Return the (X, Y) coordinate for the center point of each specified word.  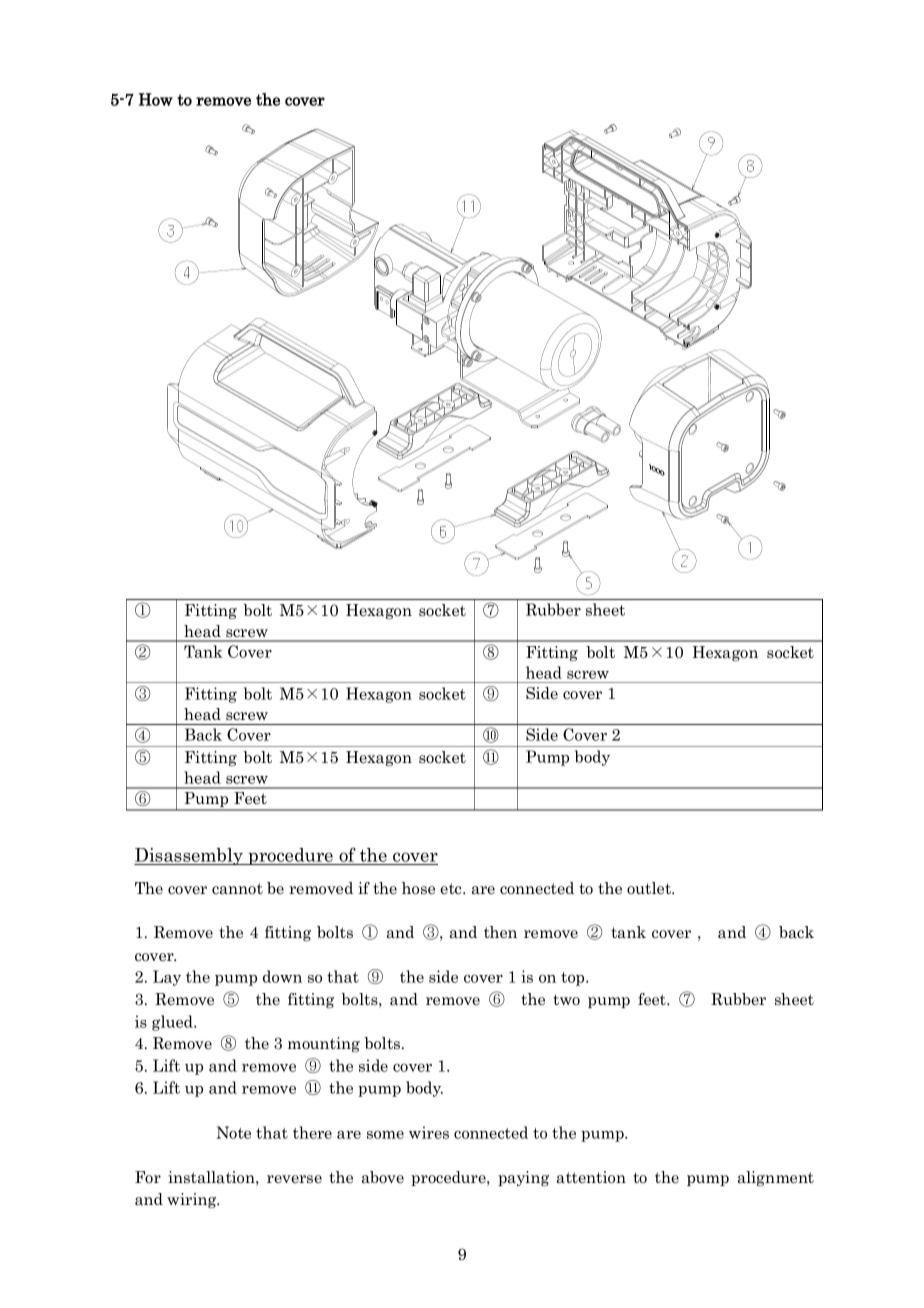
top (574, 979)
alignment (776, 1178)
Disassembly (190, 856)
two (566, 999)
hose (418, 888)
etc (452, 889)
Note (234, 1132)
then (500, 932)
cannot (237, 889)
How (156, 99)
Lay (167, 978)
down (282, 976)
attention (591, 1177)
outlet (650, 888)
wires (429, 1132)
